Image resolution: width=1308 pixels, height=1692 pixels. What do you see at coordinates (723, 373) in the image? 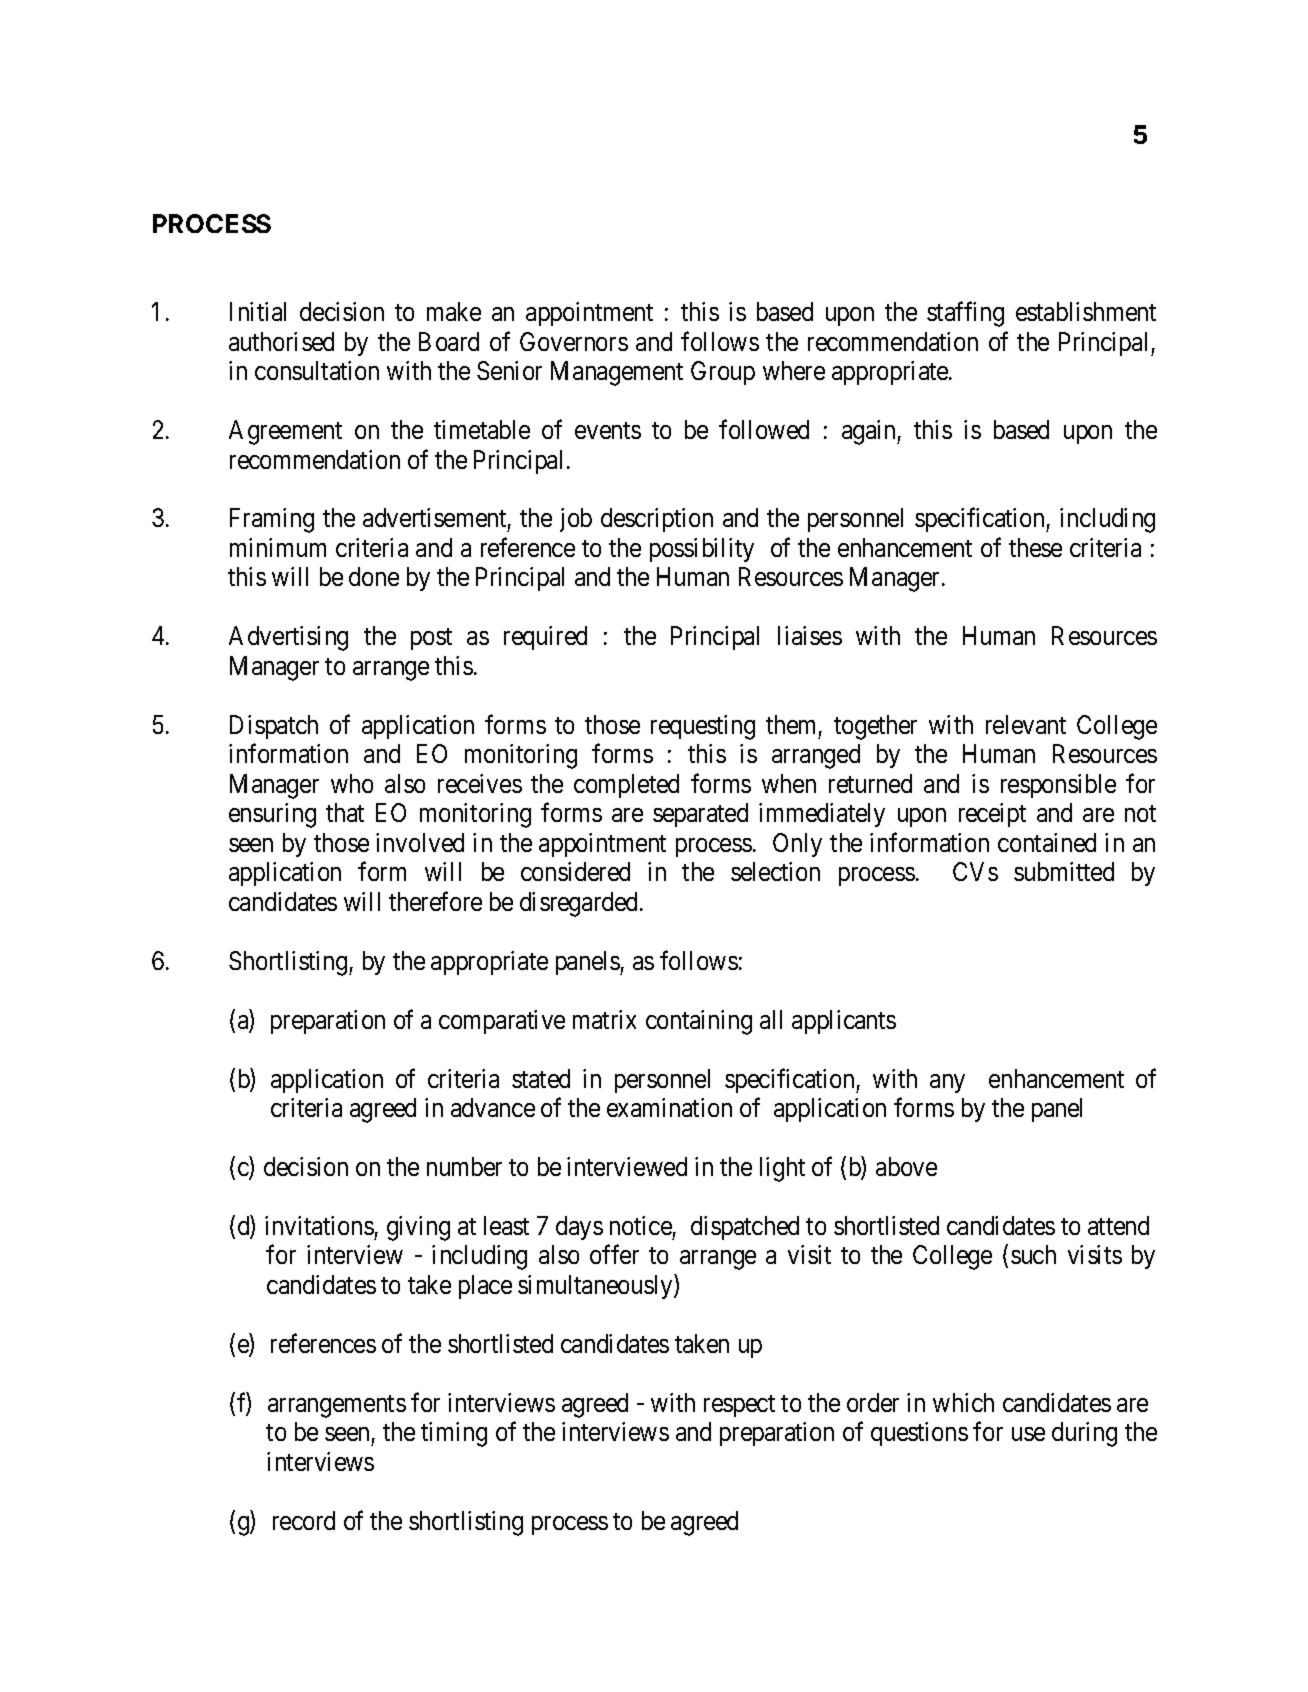
I see `Group` at bounding box center [723, 373].
